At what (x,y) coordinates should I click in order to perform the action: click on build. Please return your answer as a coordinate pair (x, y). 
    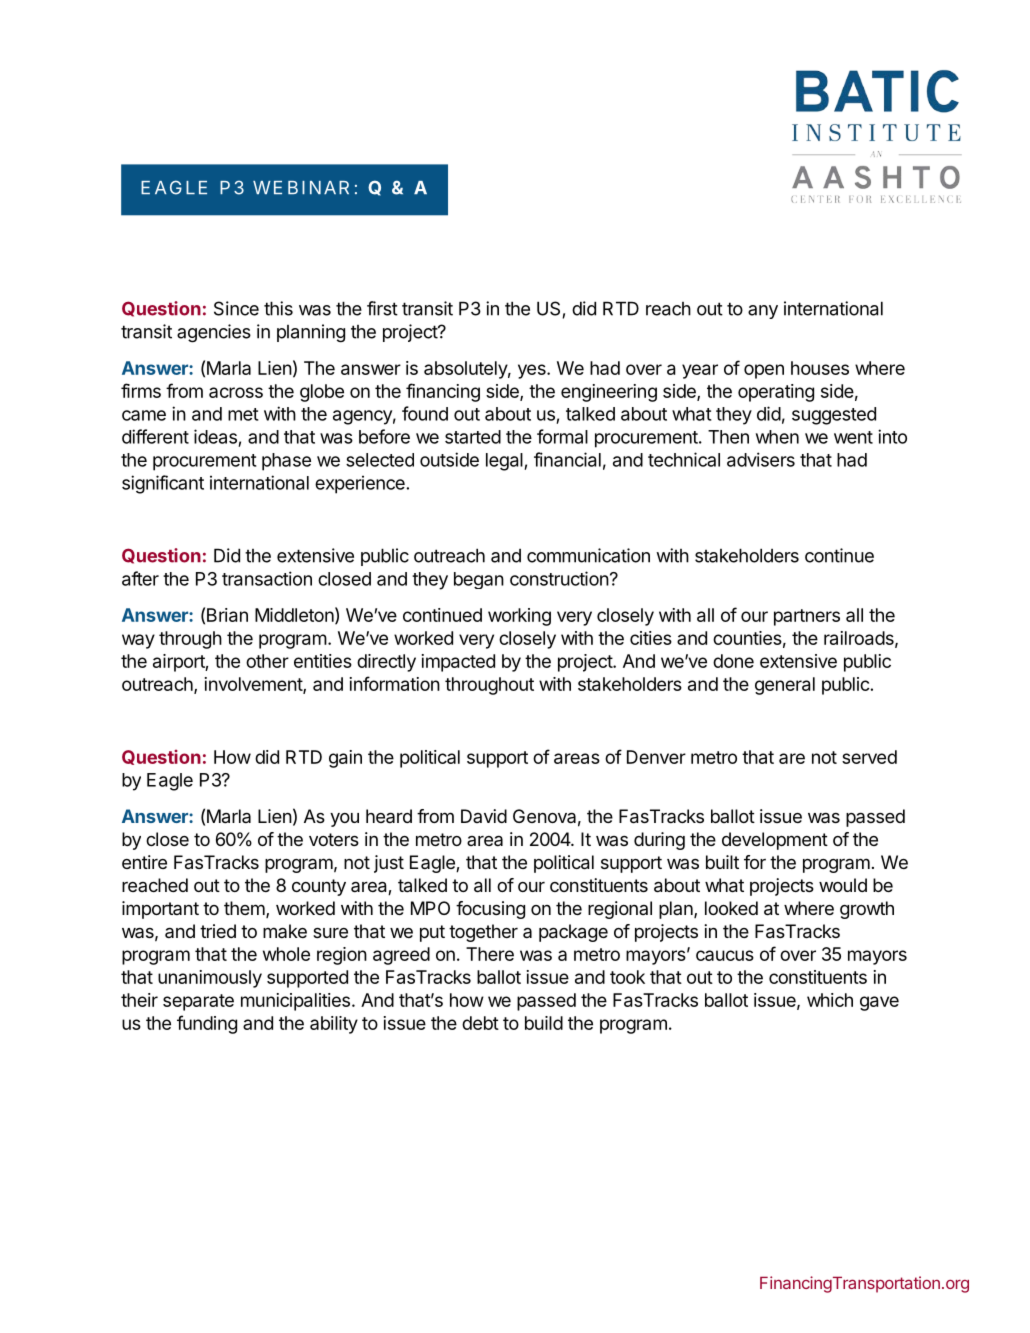
    Looking at the image, I should click on (544, 1023).
